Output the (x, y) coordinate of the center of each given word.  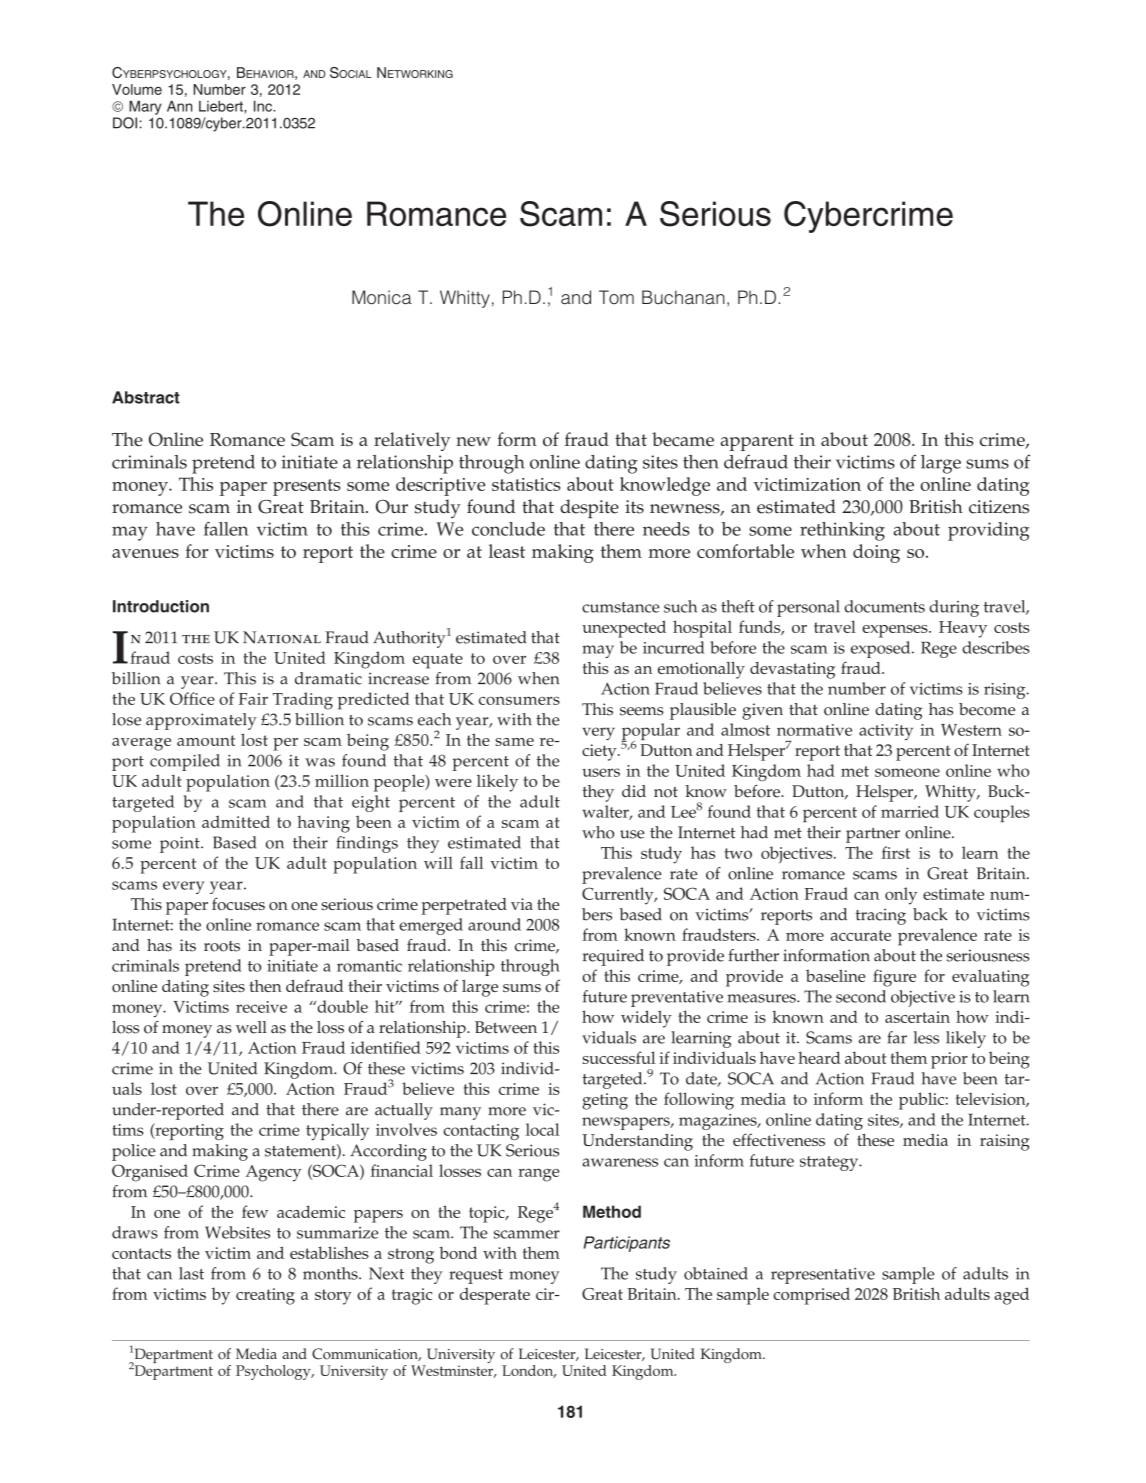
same (514, 742)
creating (265, 1296)
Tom (616, 297)
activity (886, 732)
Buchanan (683, 297)
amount (206, 740)
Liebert (222, 106)
